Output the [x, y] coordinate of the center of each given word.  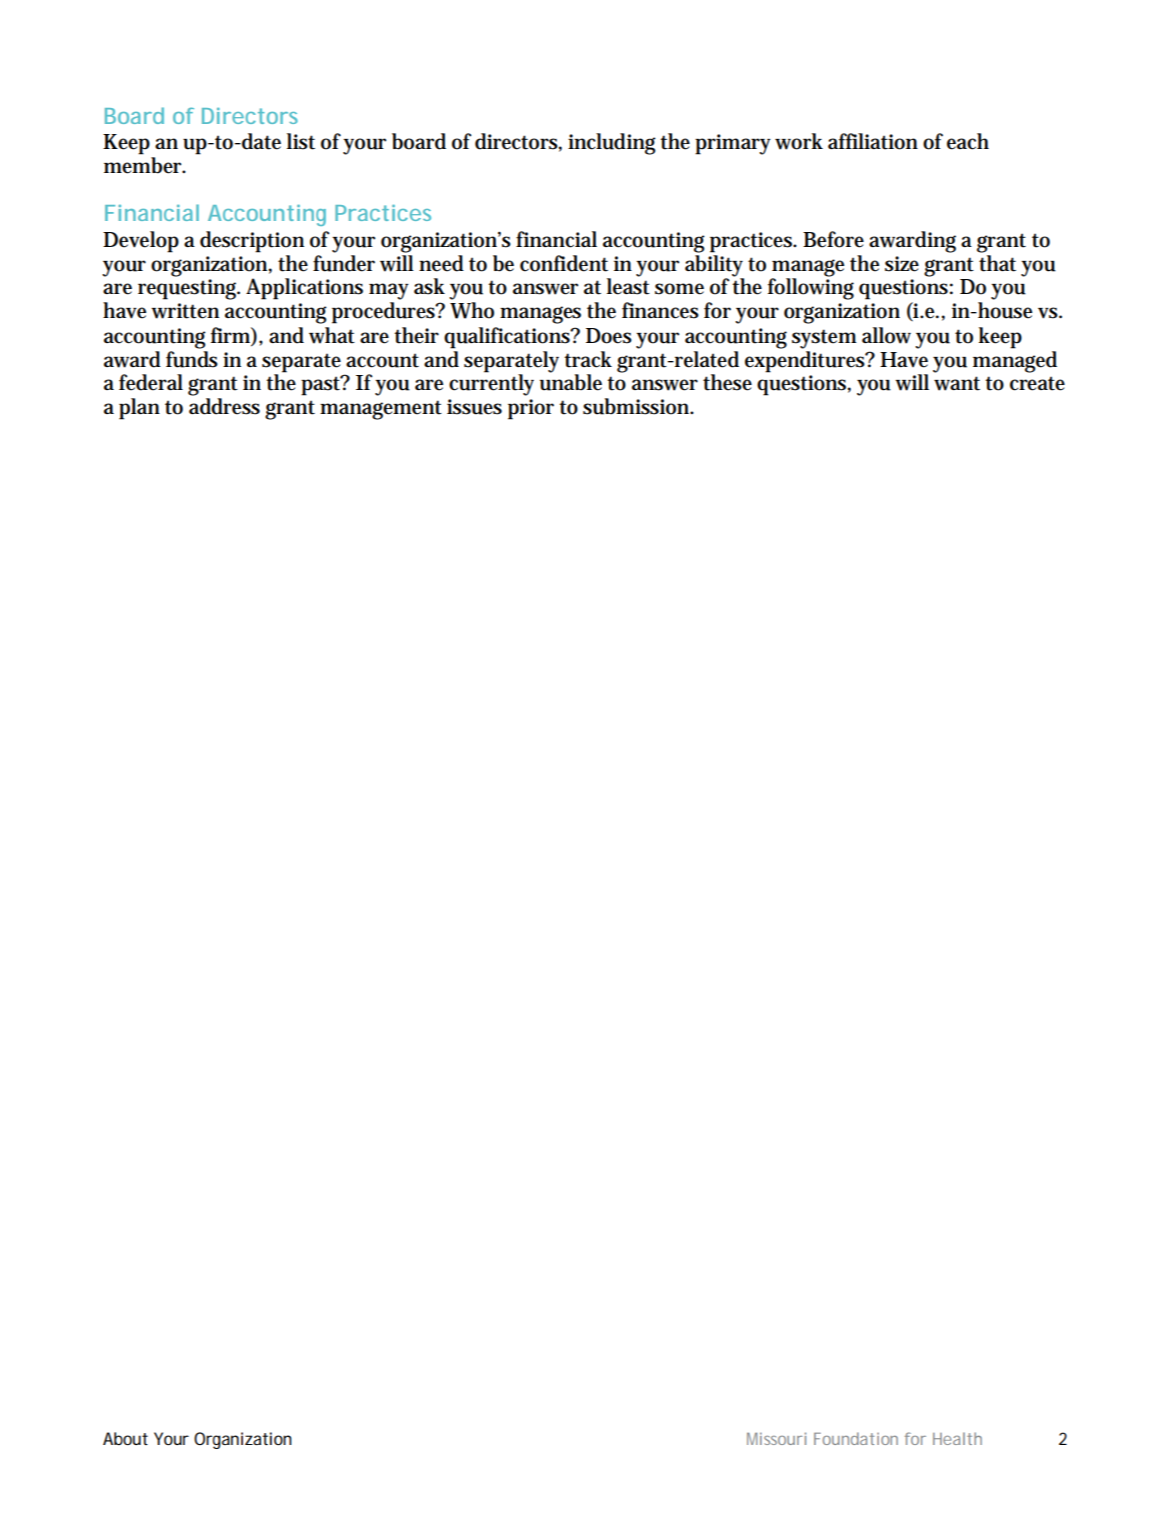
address [224, 406]
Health [957, 1438]
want [957, 383]
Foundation [856, 1438]
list [301, 141]
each [968, 141]
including [612, 144]
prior [531, 409]
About [125, 1438]
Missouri [776, 1438]
